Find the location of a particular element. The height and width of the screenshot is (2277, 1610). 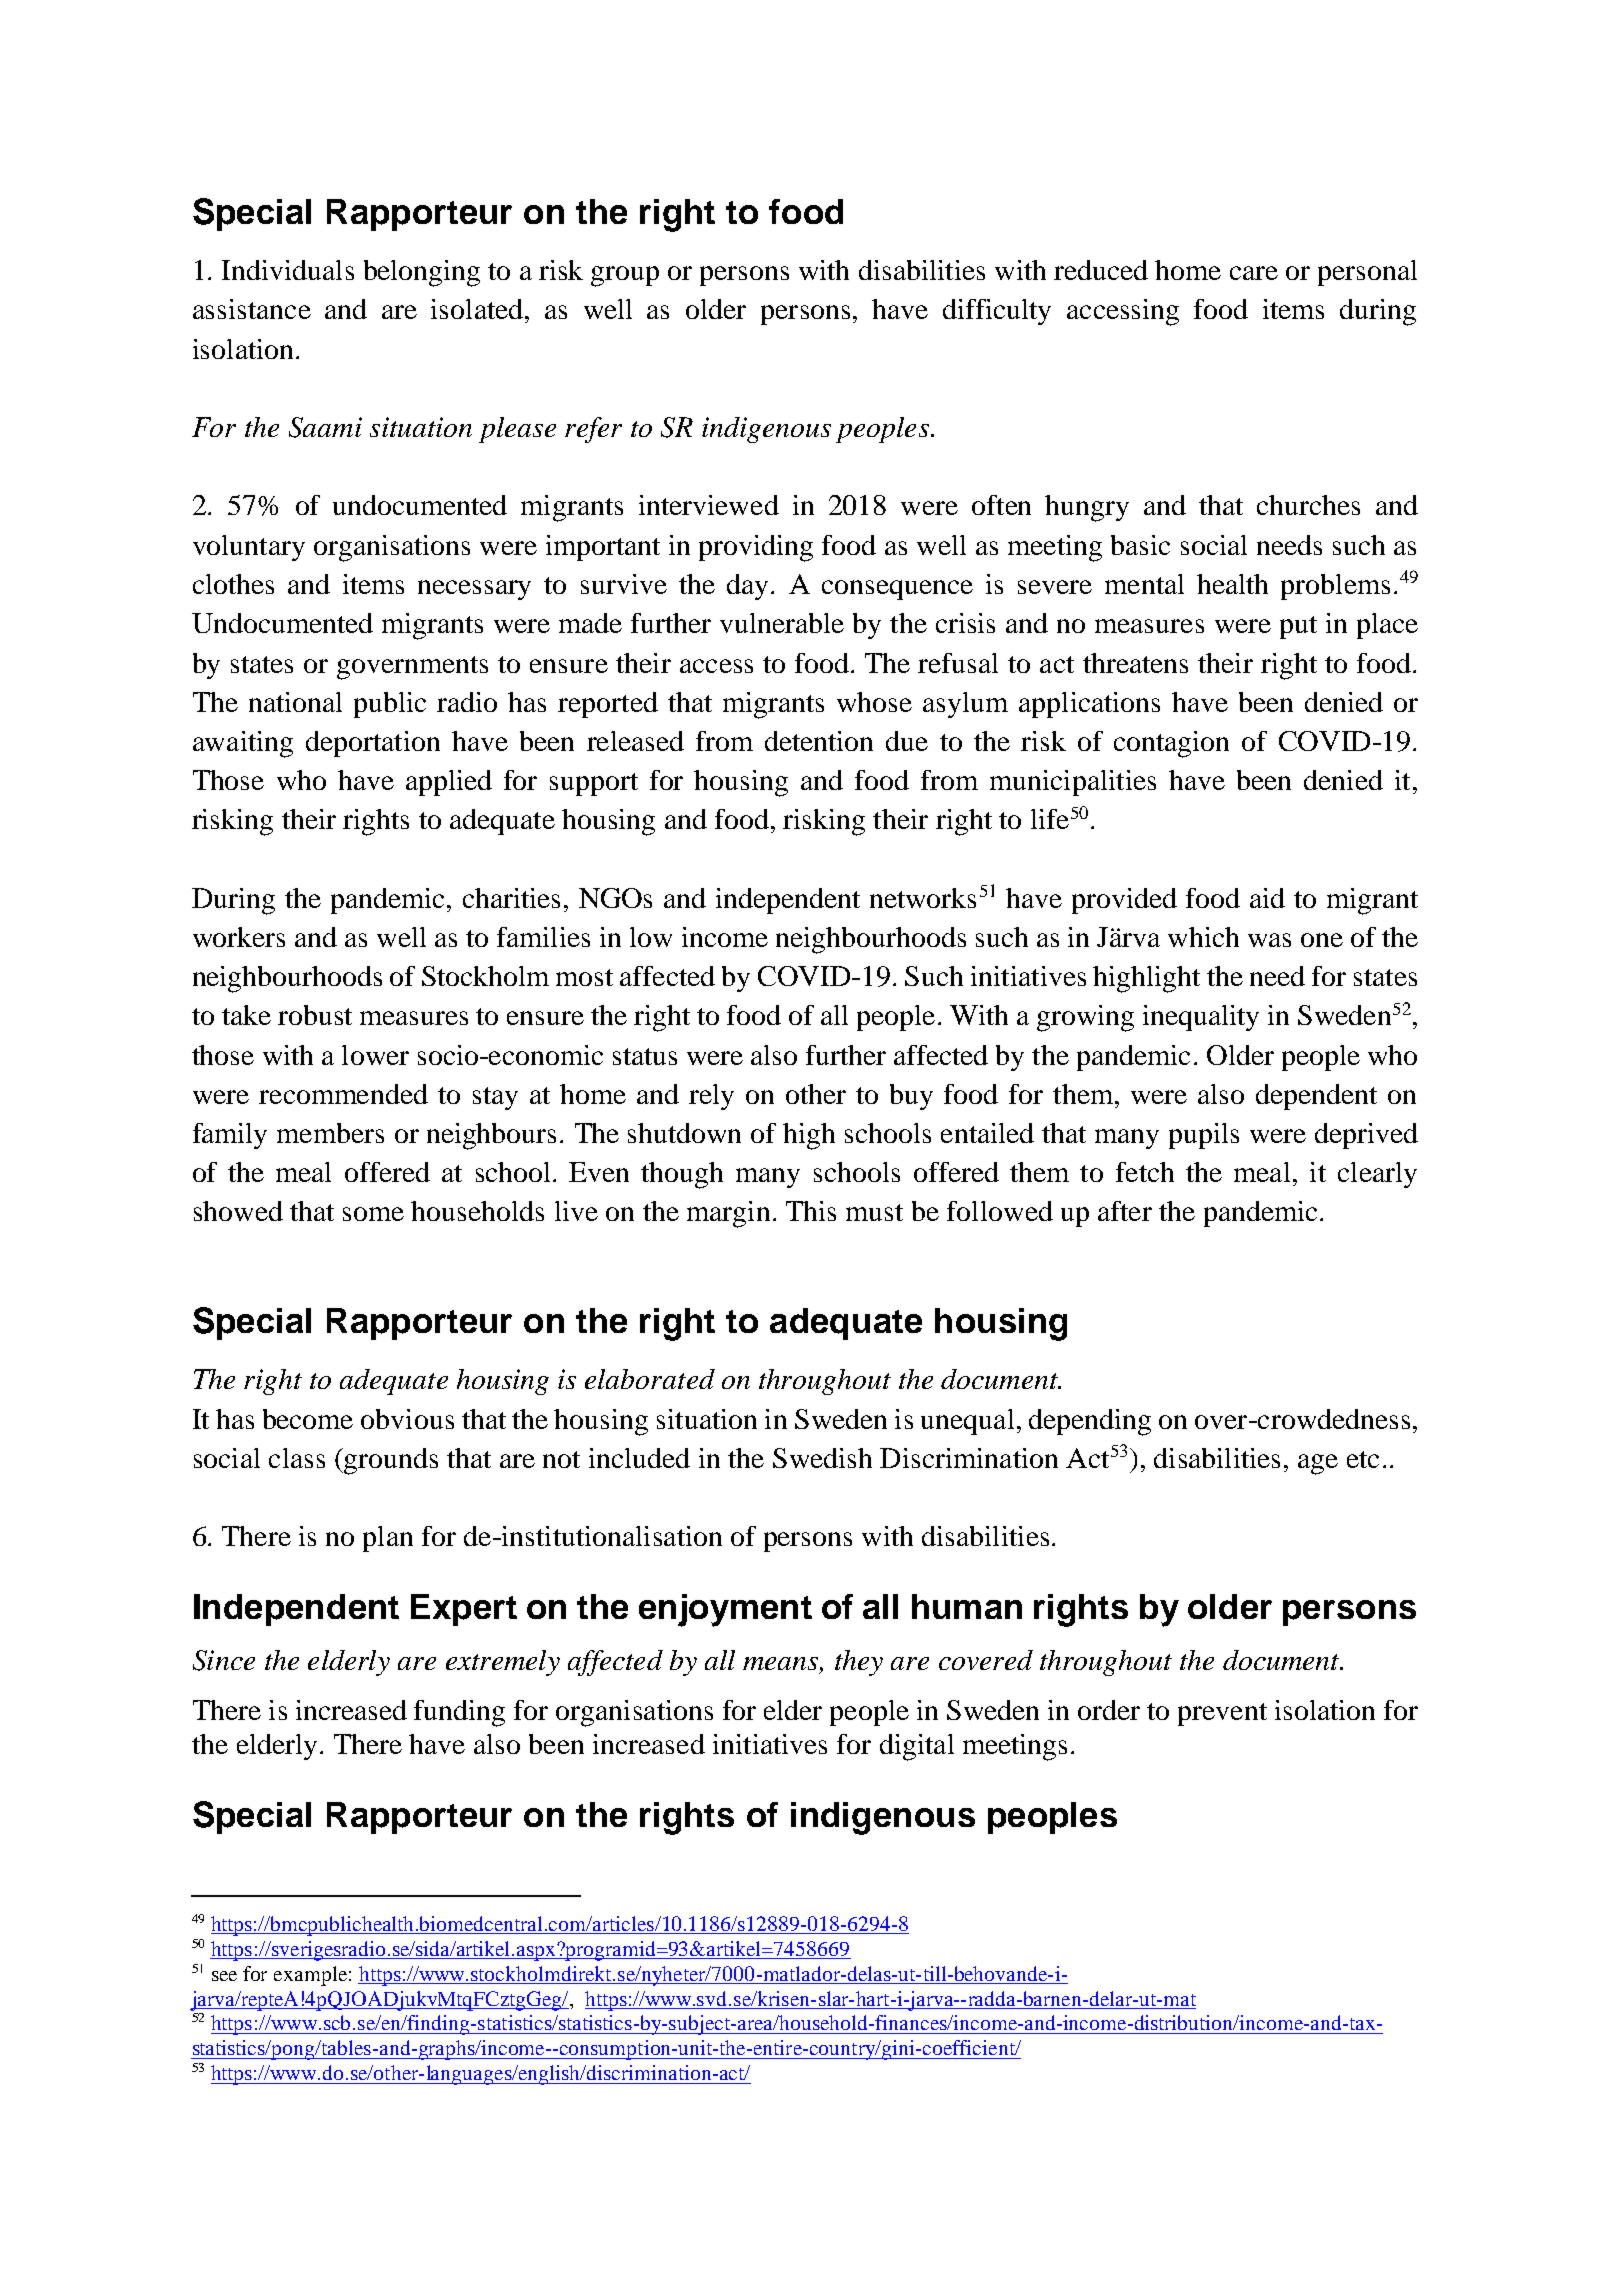

rely is located at coordinates (711, 1097).
